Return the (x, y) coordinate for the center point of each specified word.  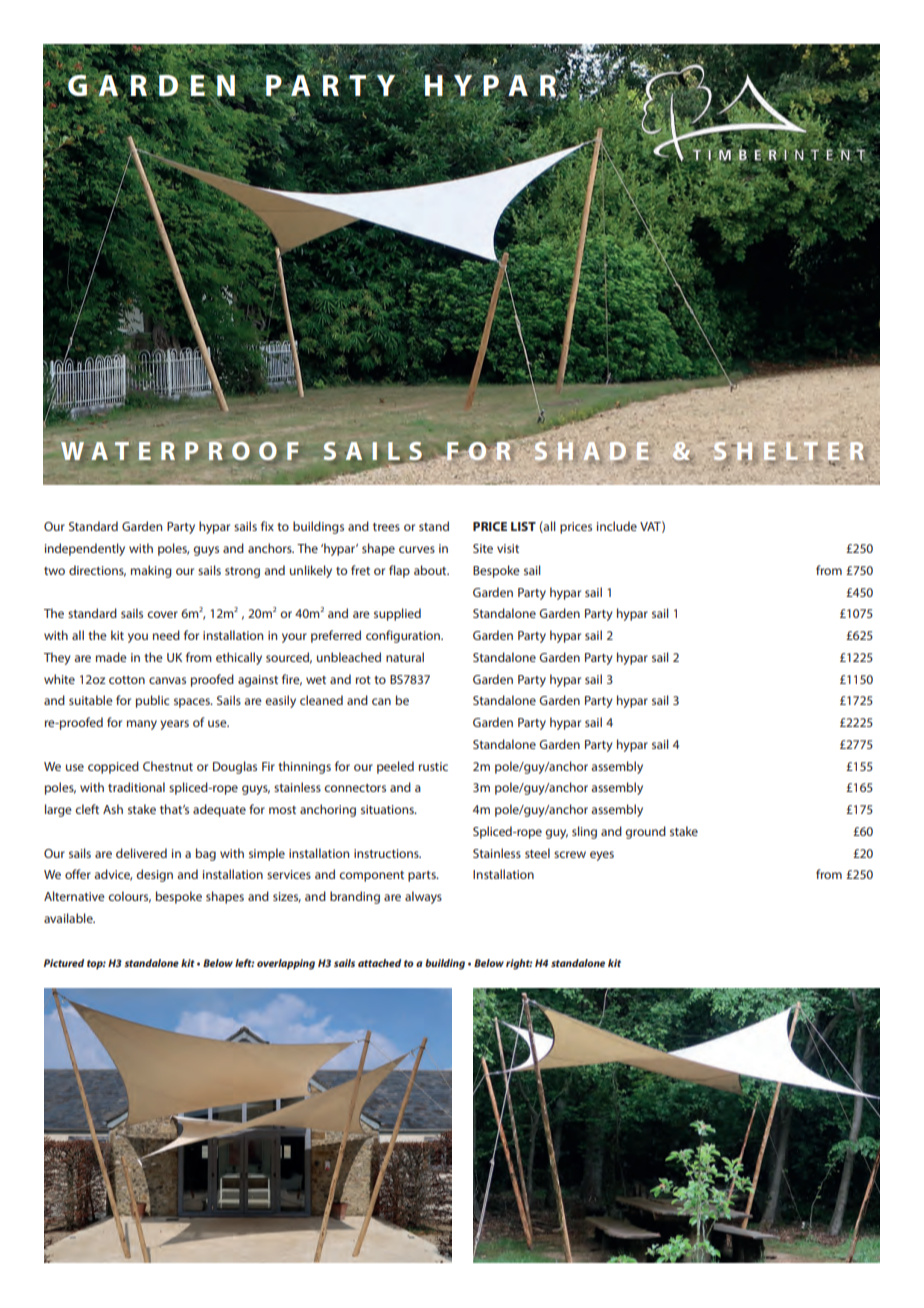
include (617, 526)
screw (570, 854)
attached (379, 963)
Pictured (64, 963)
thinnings (304, 767)
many (142, 725)
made (111, 657)
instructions (387, 853)
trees (386, 527)
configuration (404, 636)
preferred (336, 636)
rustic (433, 766)
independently (85, 549)
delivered (141, 853)
